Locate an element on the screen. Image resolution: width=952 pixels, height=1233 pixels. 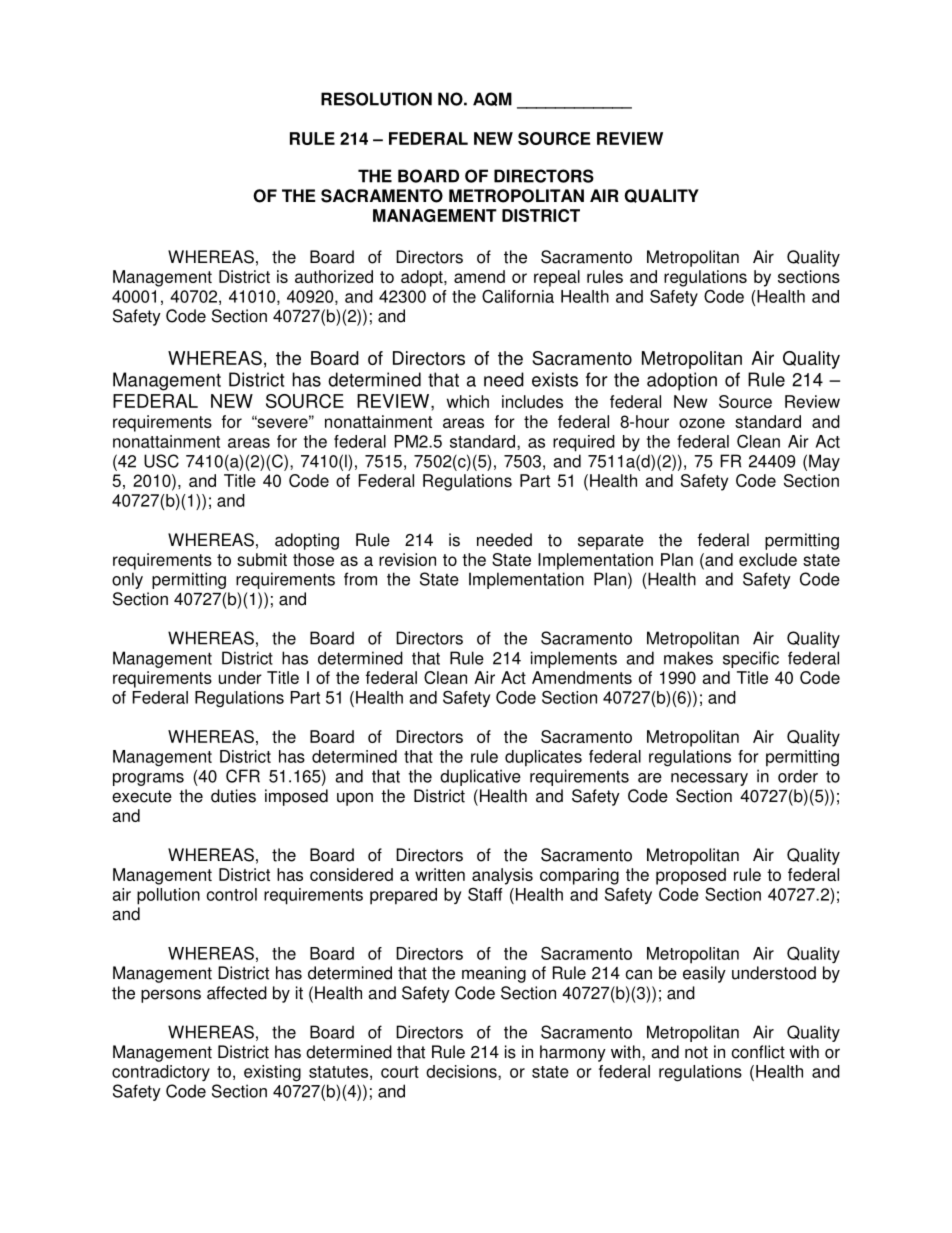
necessary is located at coordinates (709, 779).
